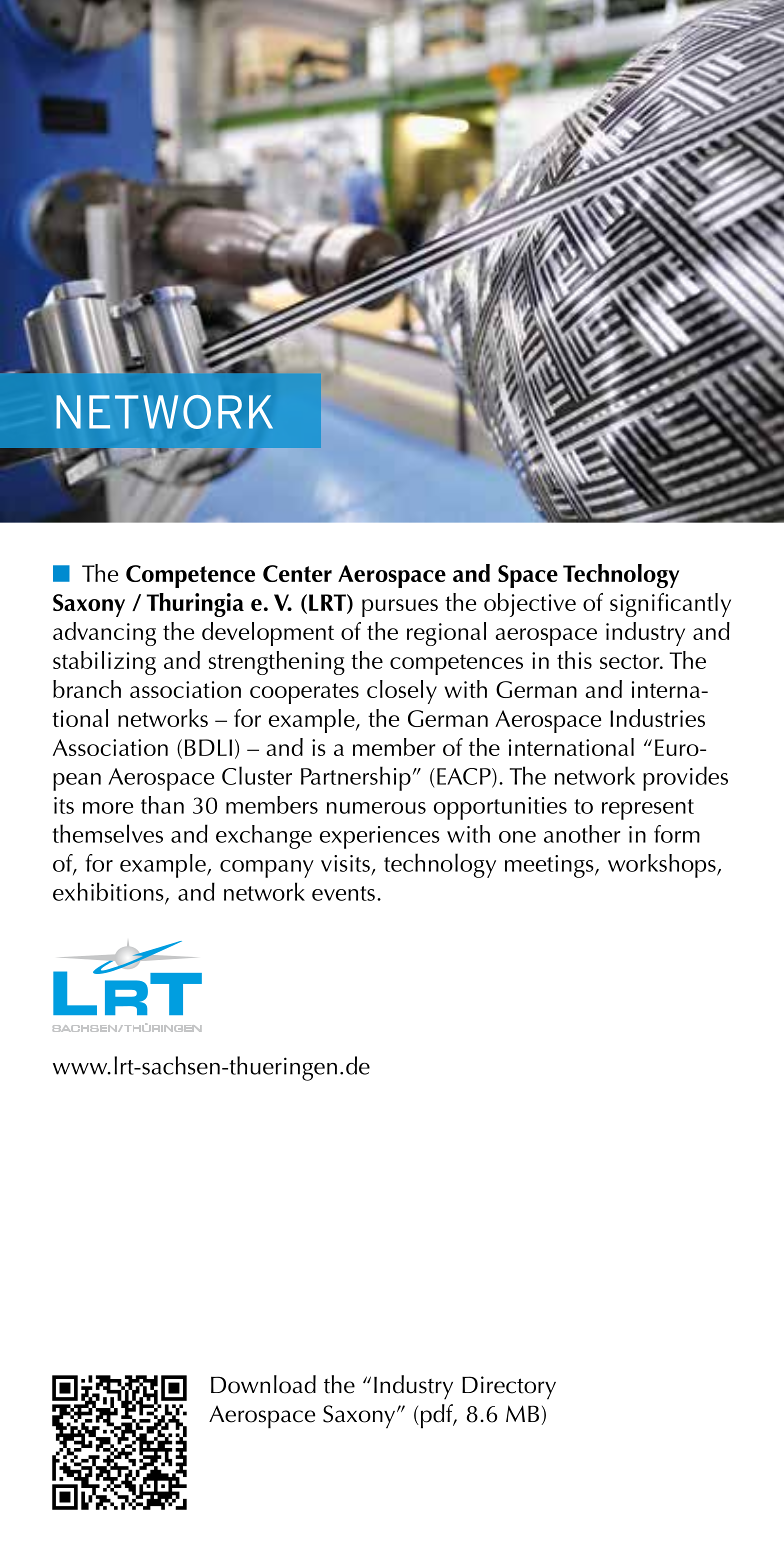 The width and height of the image is (784, 1568). What do you see at coordinates (648, 809) in the image?
I see `represent` at bounding box center [648, 809].
